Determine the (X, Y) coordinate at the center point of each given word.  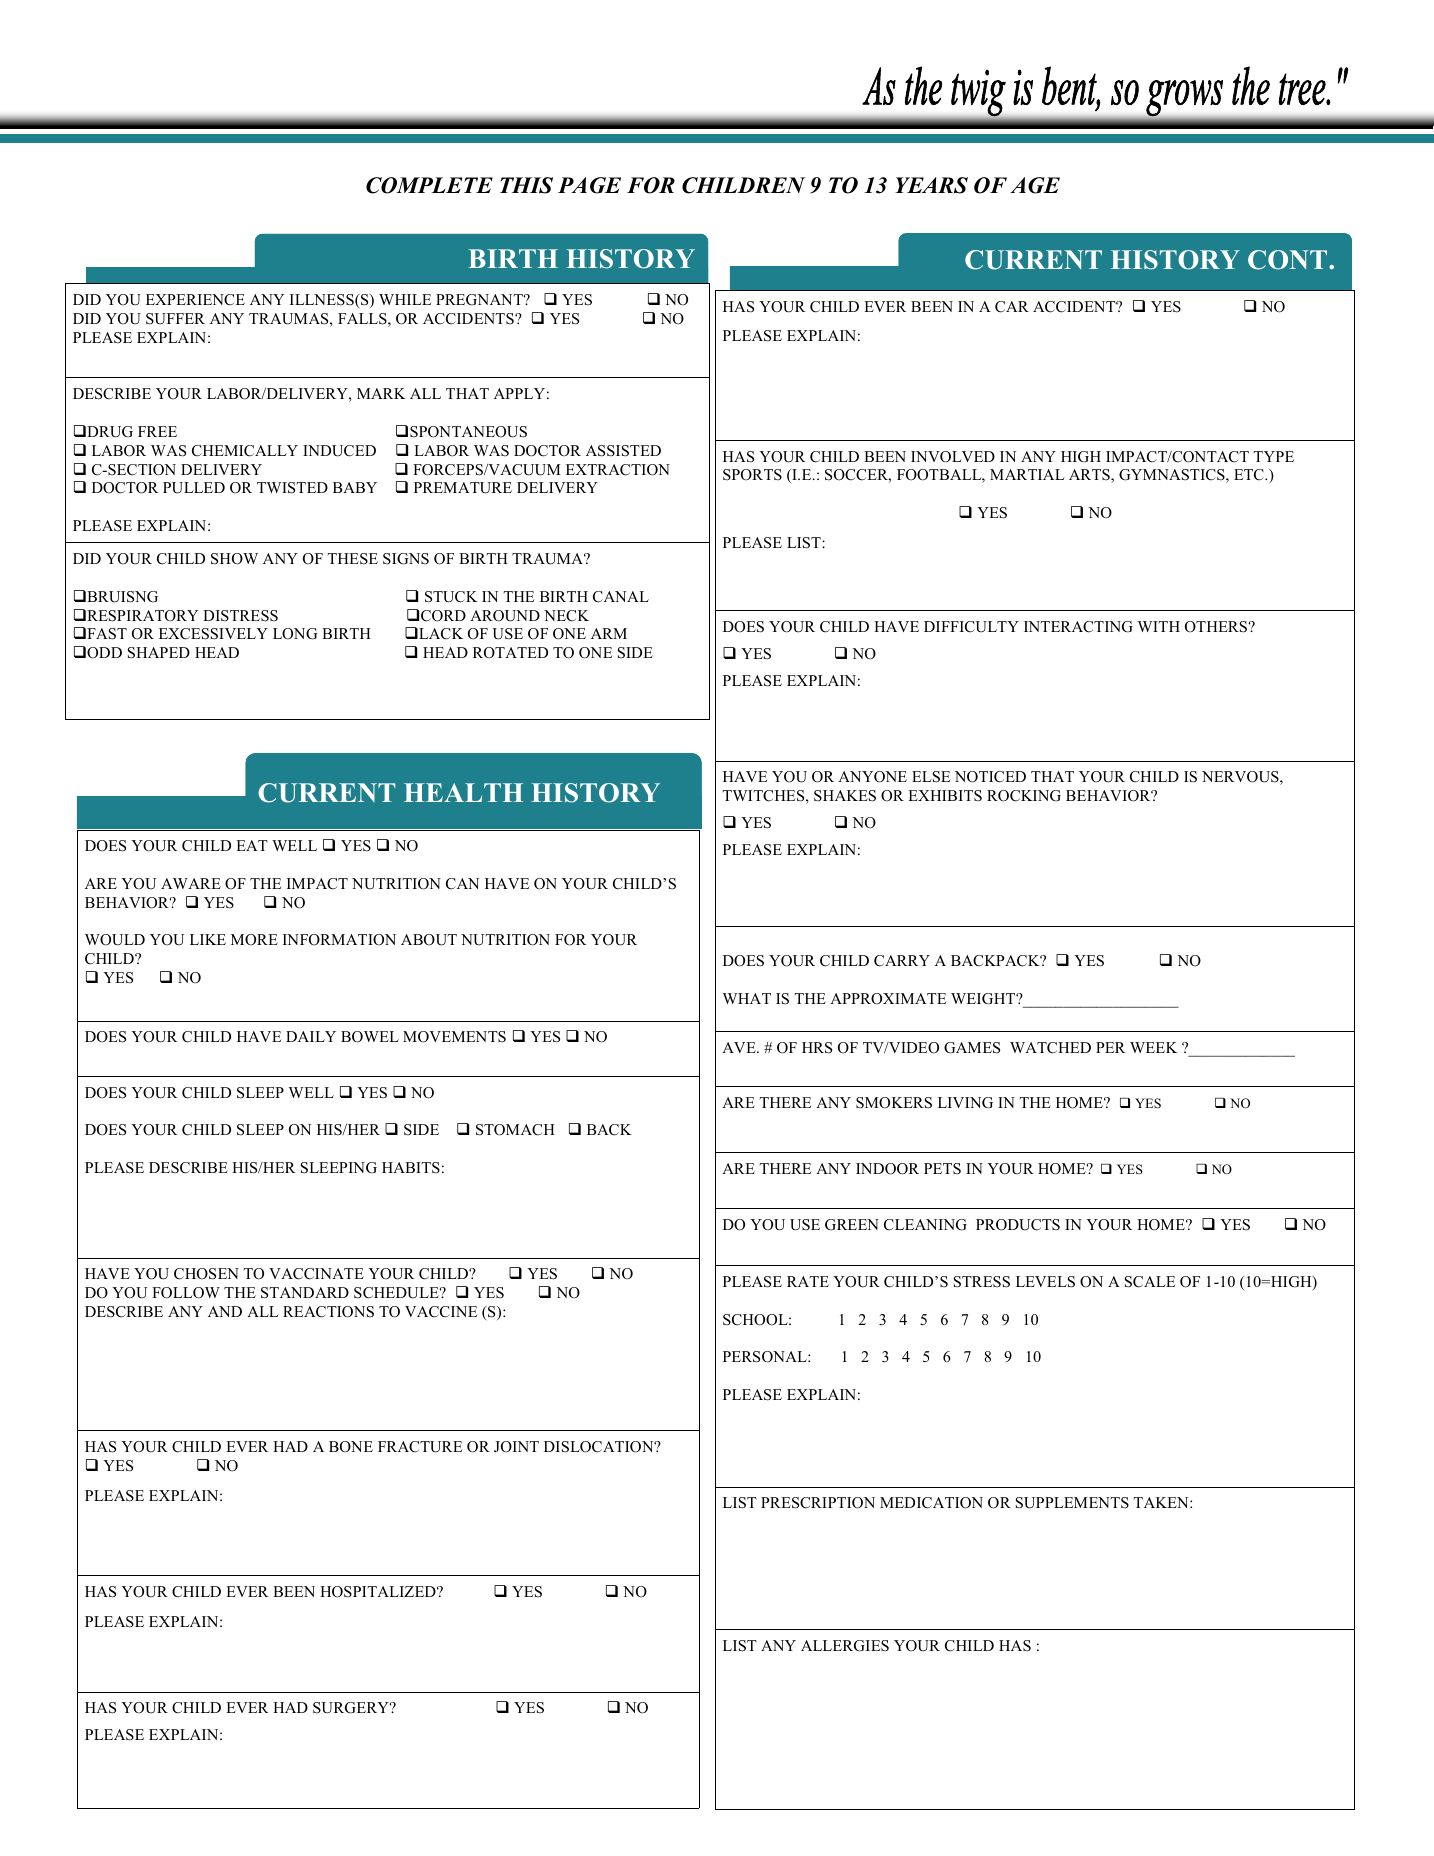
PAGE (589, 185)
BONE (351, 1447)
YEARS (931, 185)
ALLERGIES (845, 1646)
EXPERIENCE (195, 300)
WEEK (1153, 1047)
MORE (254, 940)
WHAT (747, 998)
